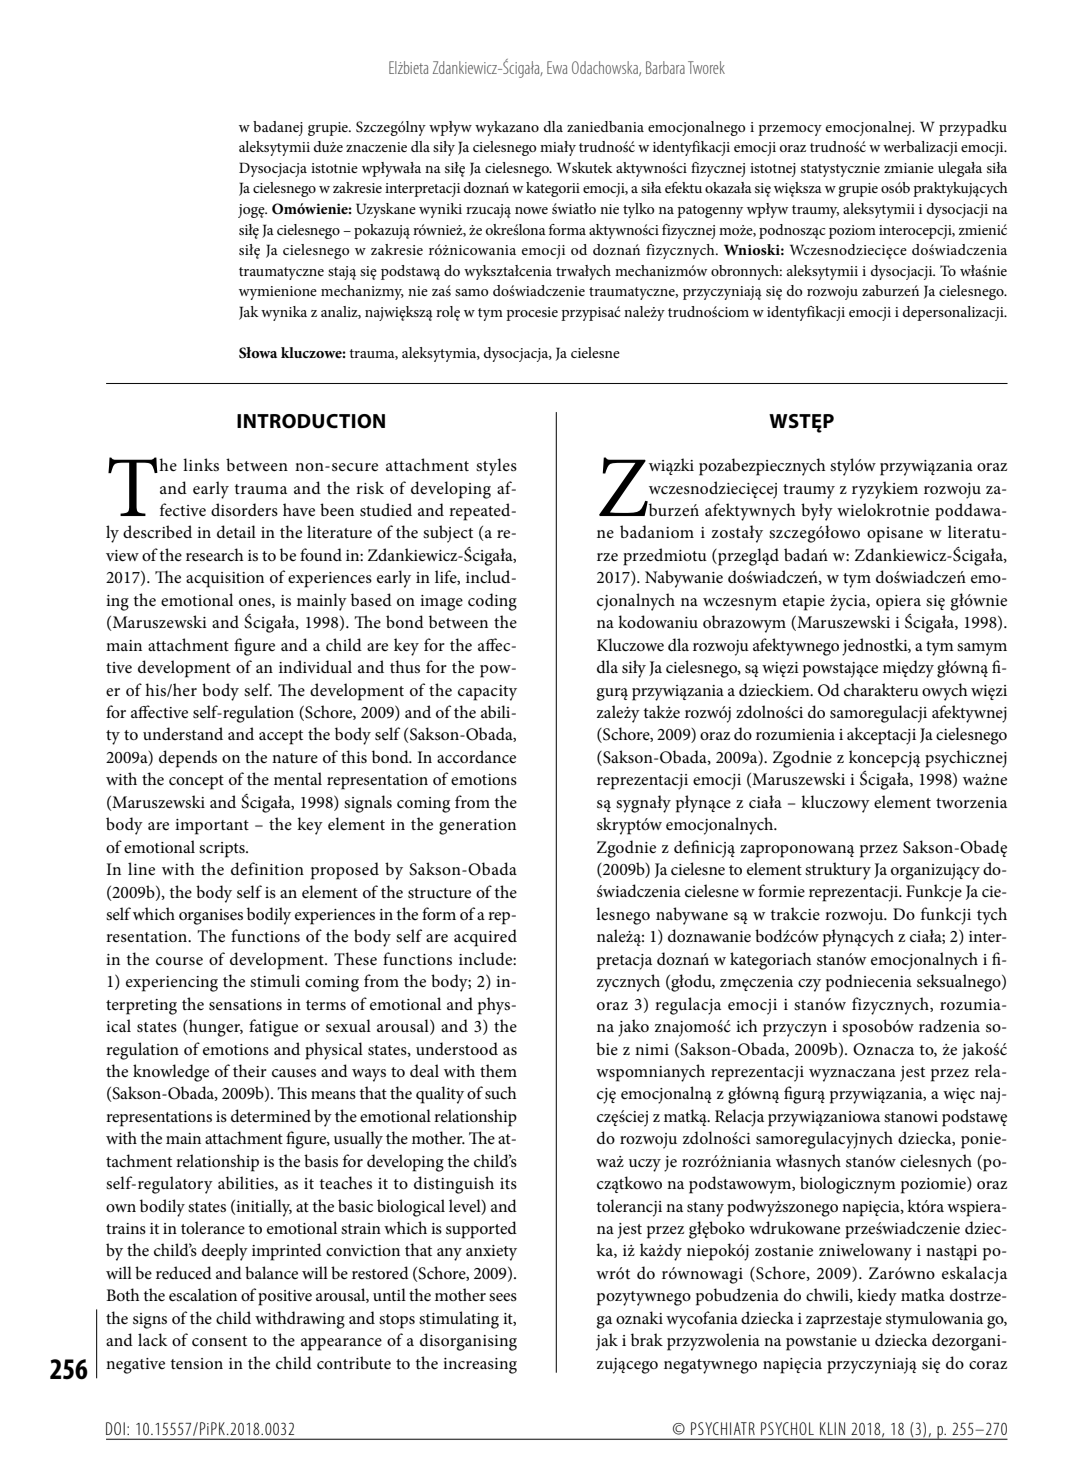  Describe the element at coordinates (188, 759) in the screenshot. I see `depends` at that location.
